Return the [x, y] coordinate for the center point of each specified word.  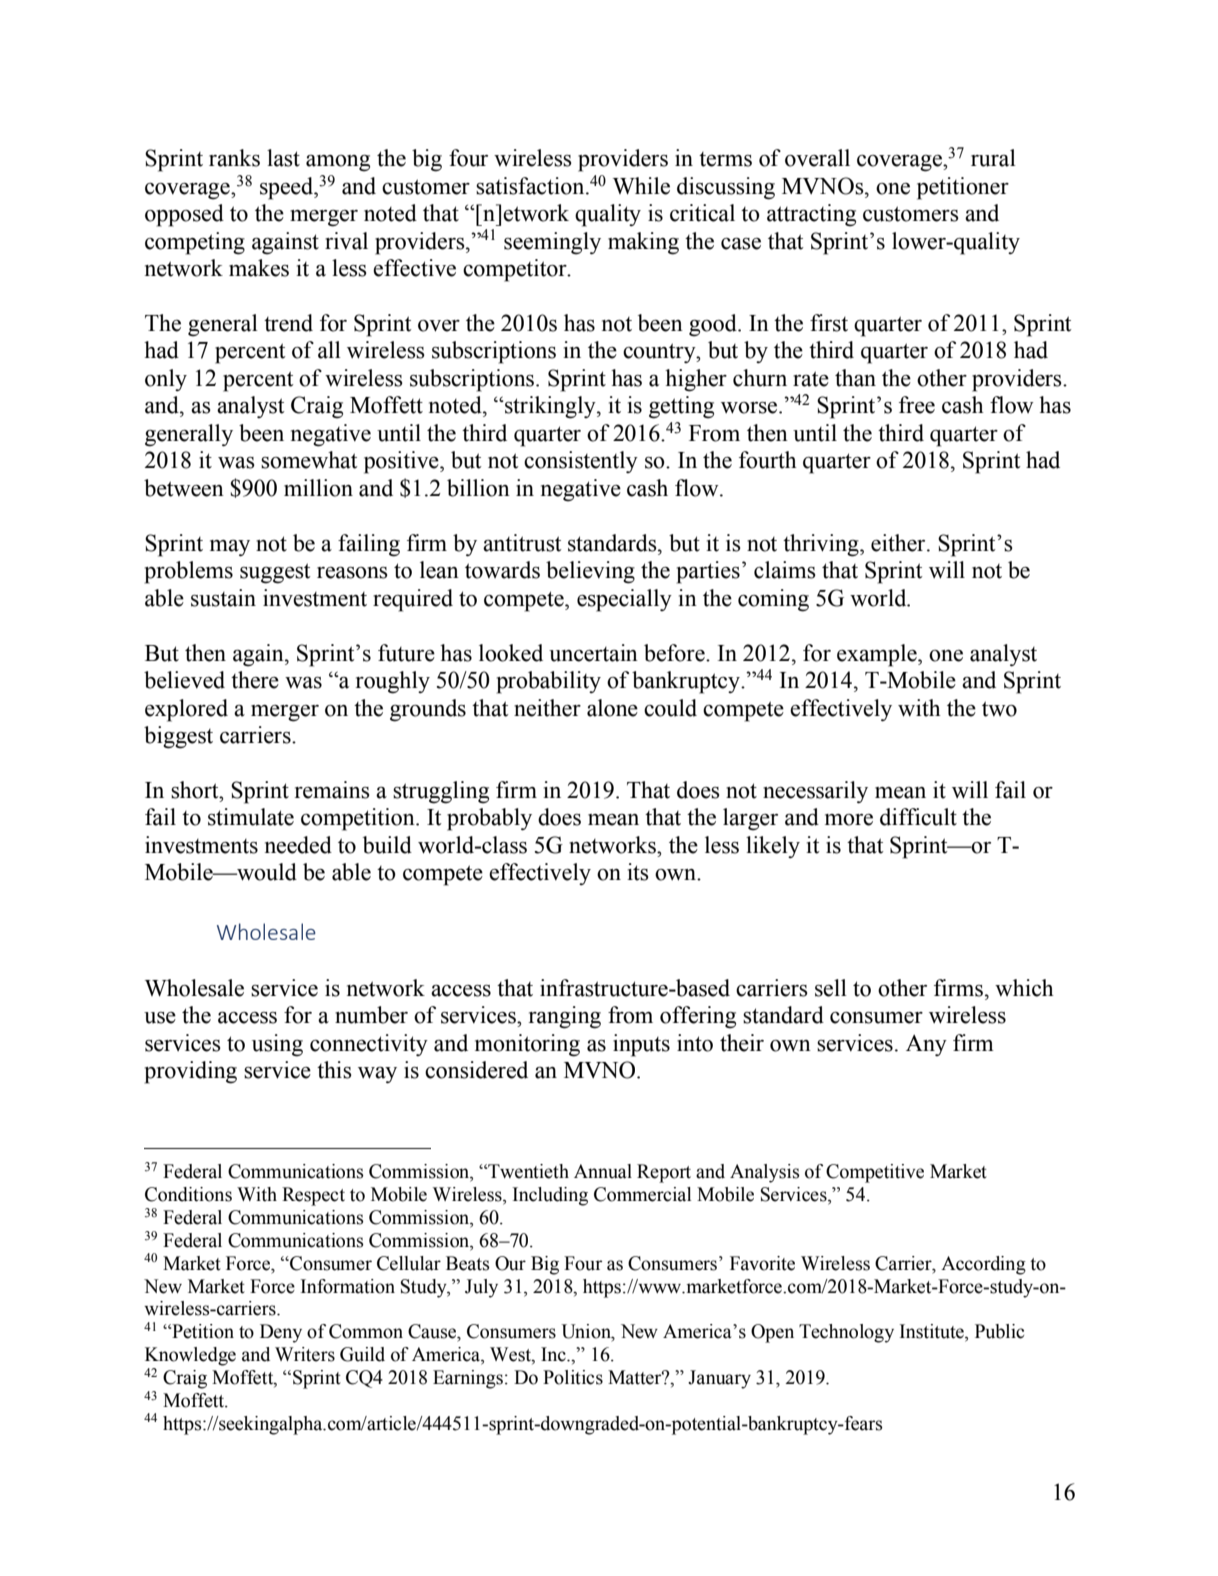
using [277, 1045]
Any [926, 1045]
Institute [933, 1332]
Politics [573, 1377]
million [318, 488]
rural [993, 158]
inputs [641, 1045]
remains [332, 790]
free [917, 405]
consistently [581, 462]
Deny [281, 1333]
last [283, 158]
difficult [918, 817]
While [641, 186]
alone [612, 708]
